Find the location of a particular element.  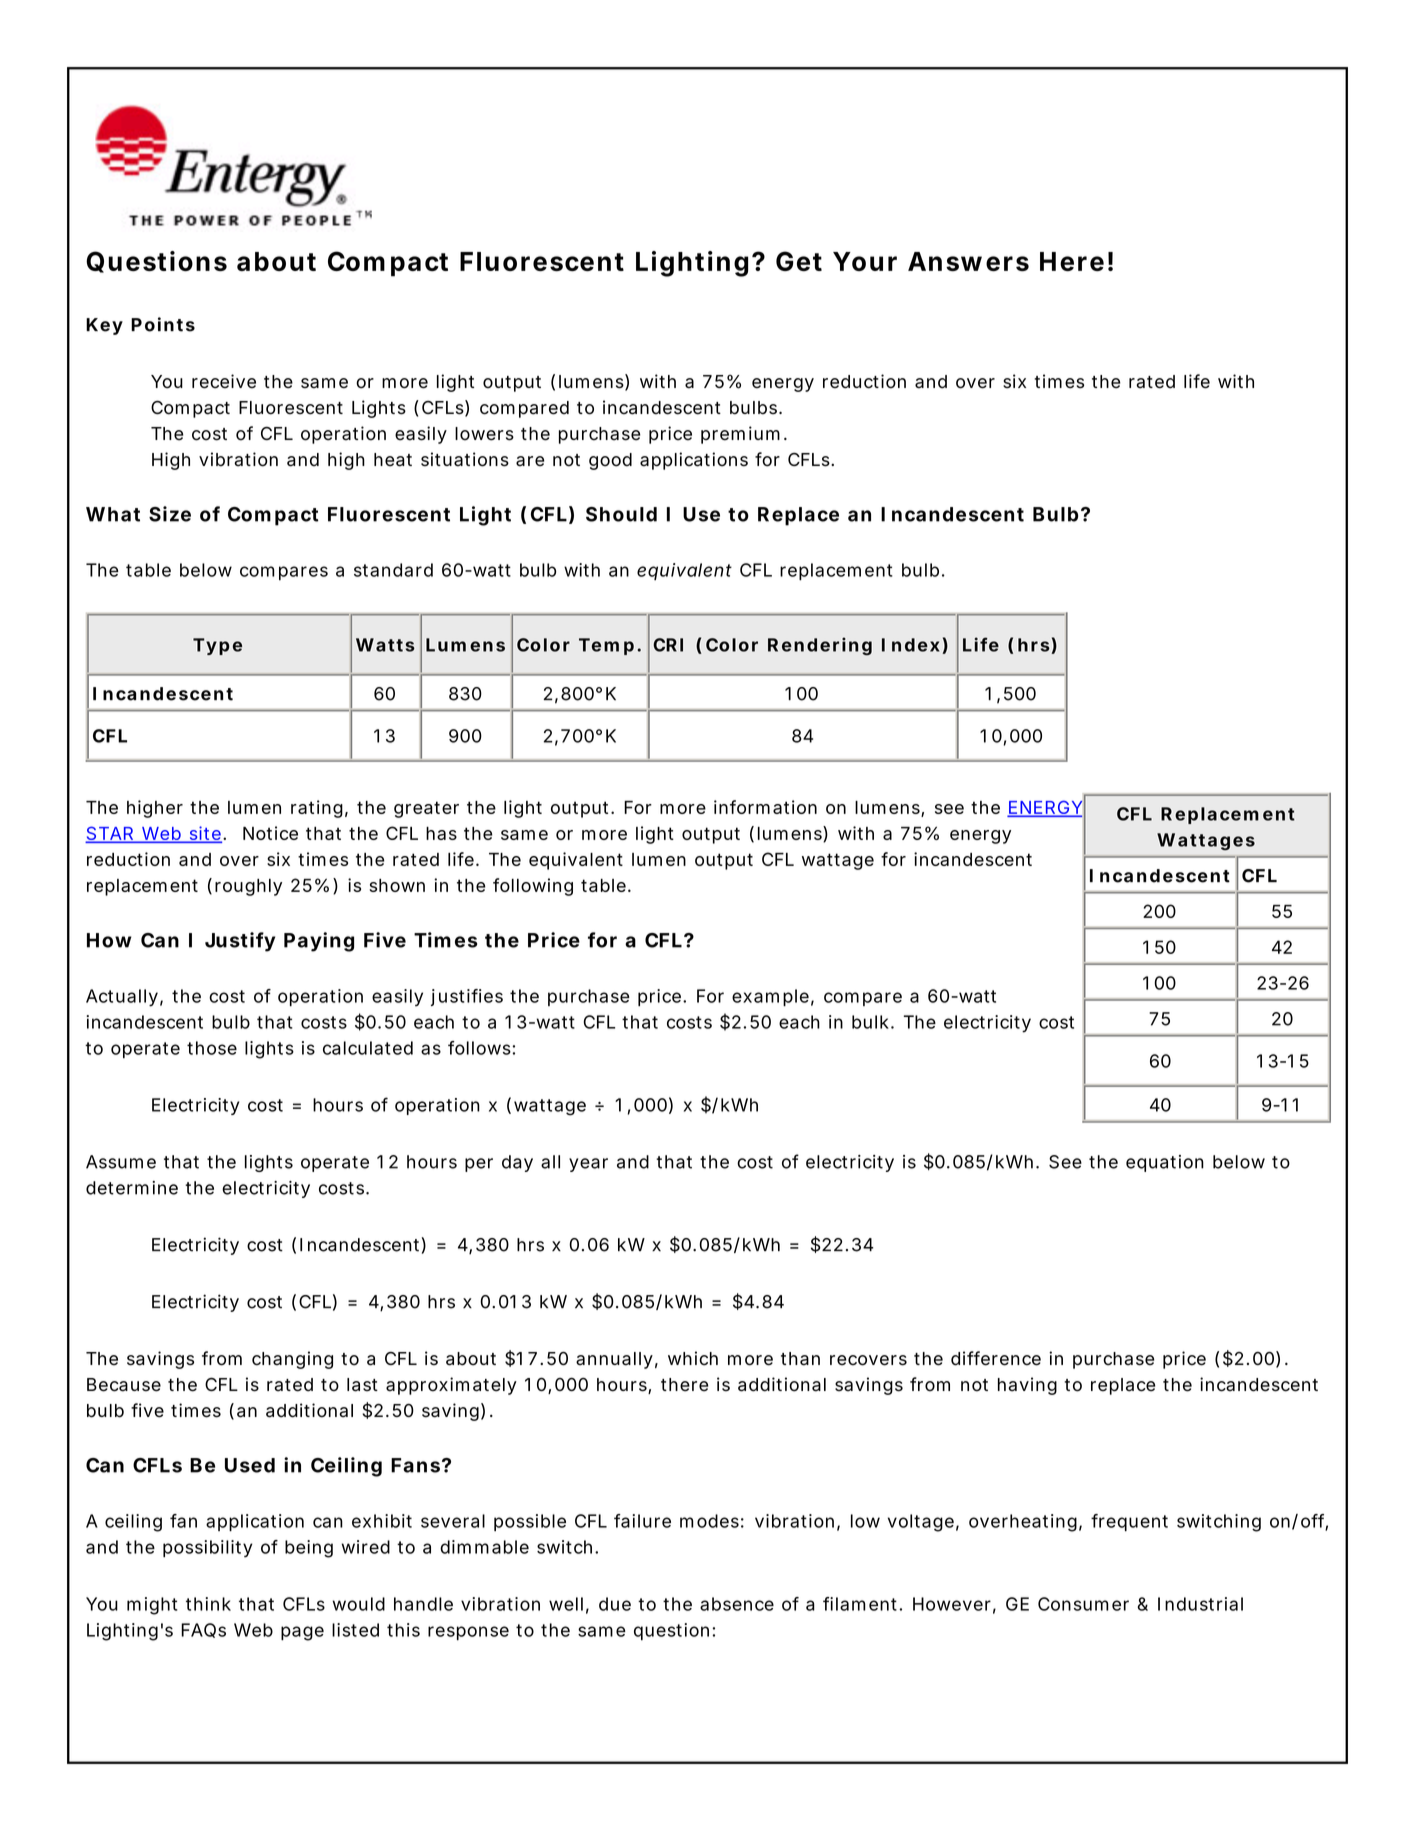

bulk is located at coordinates (873, 1022).
